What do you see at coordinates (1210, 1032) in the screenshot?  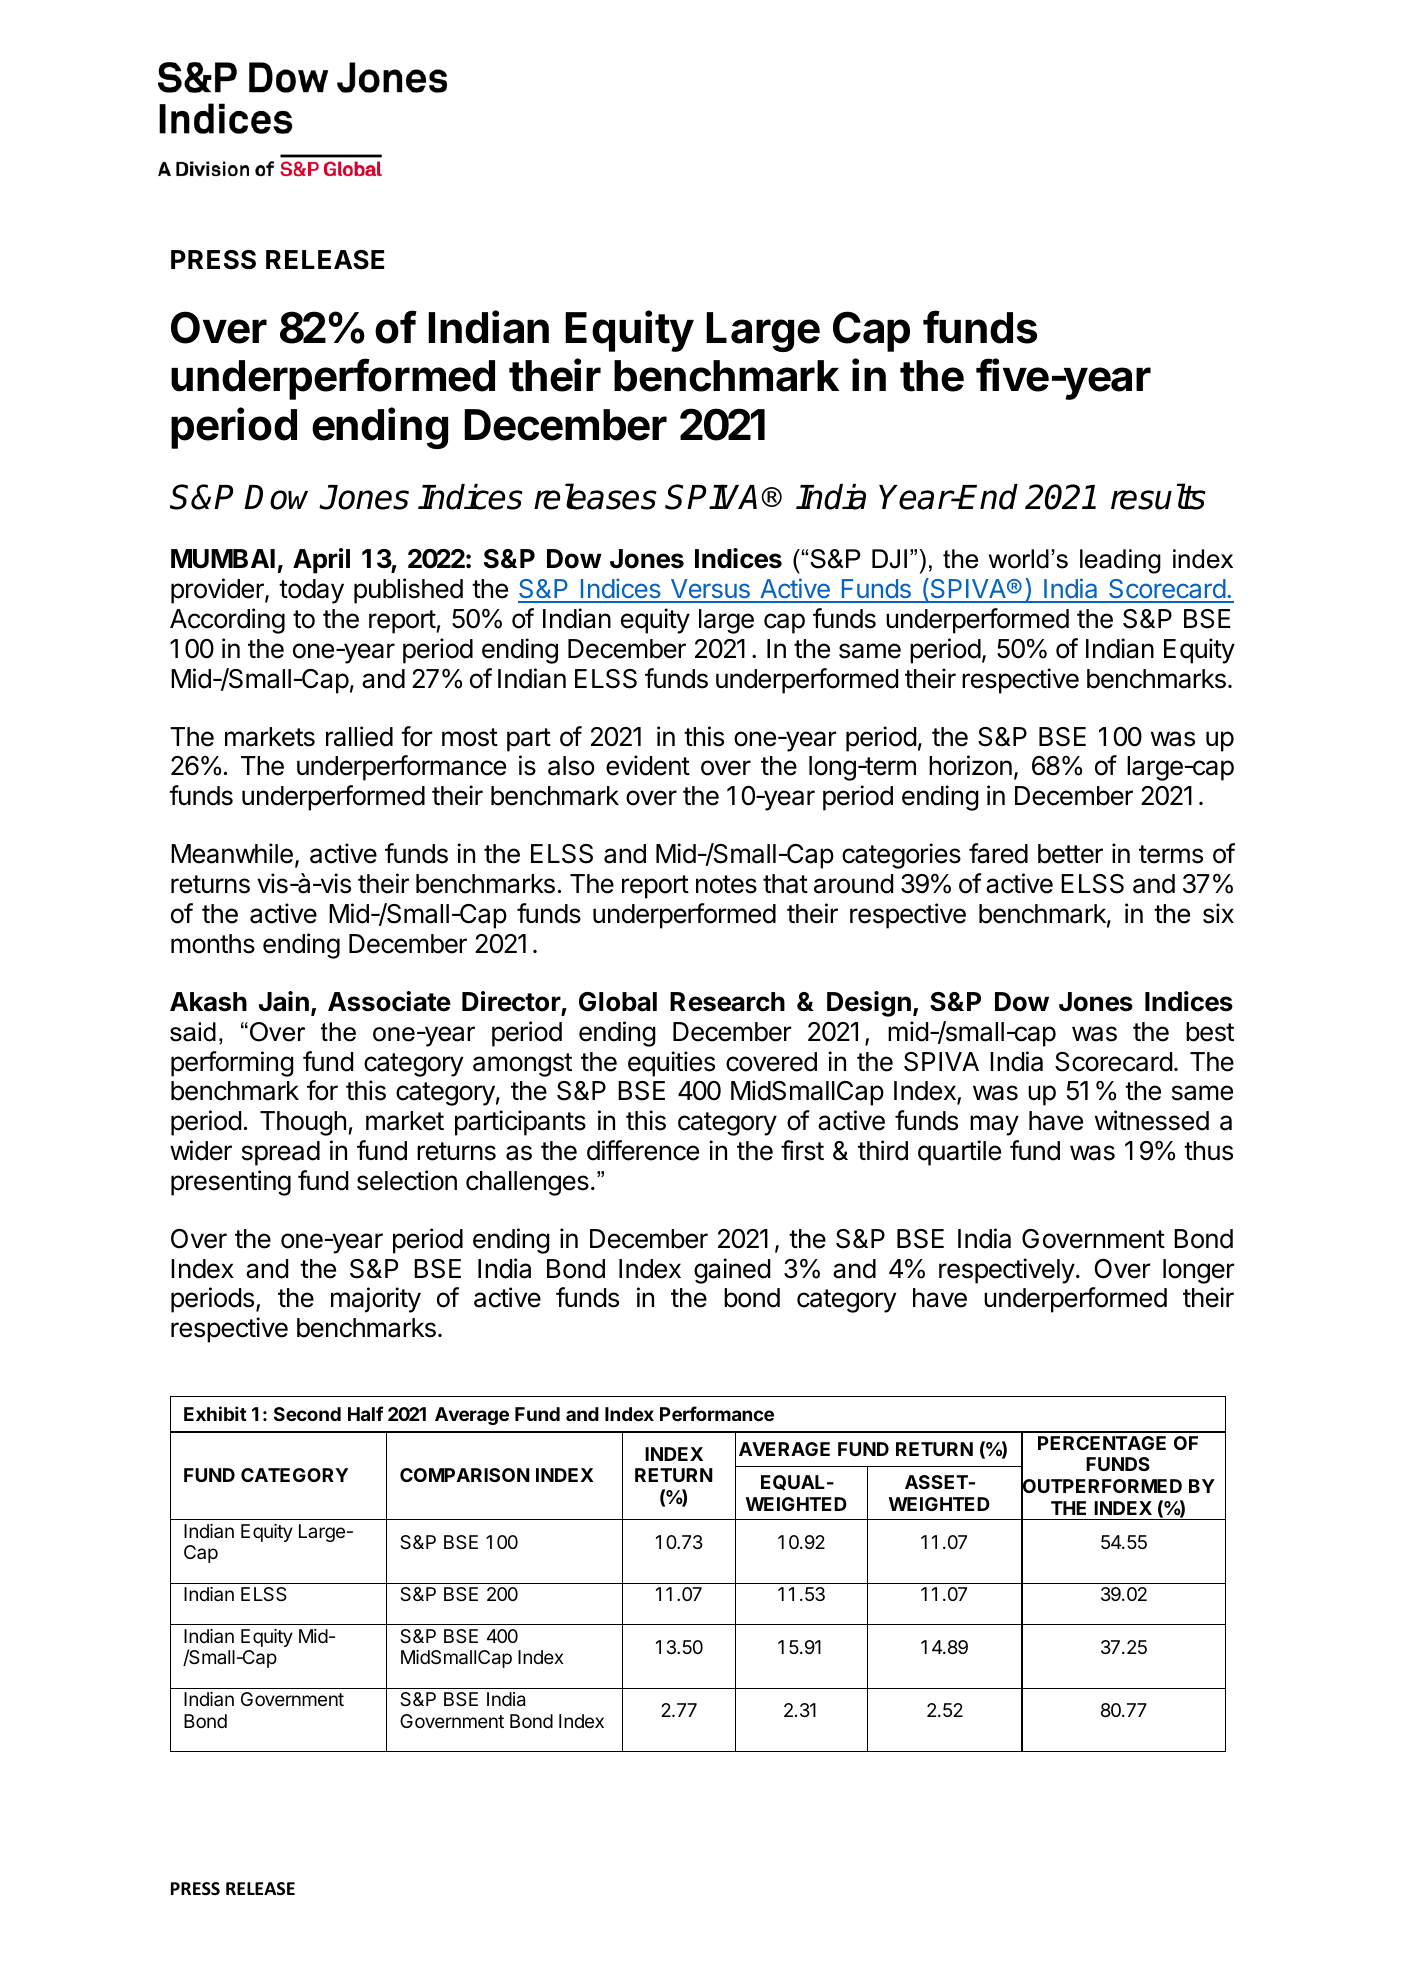 I see `best` at bounding box center [1210, 1032].
